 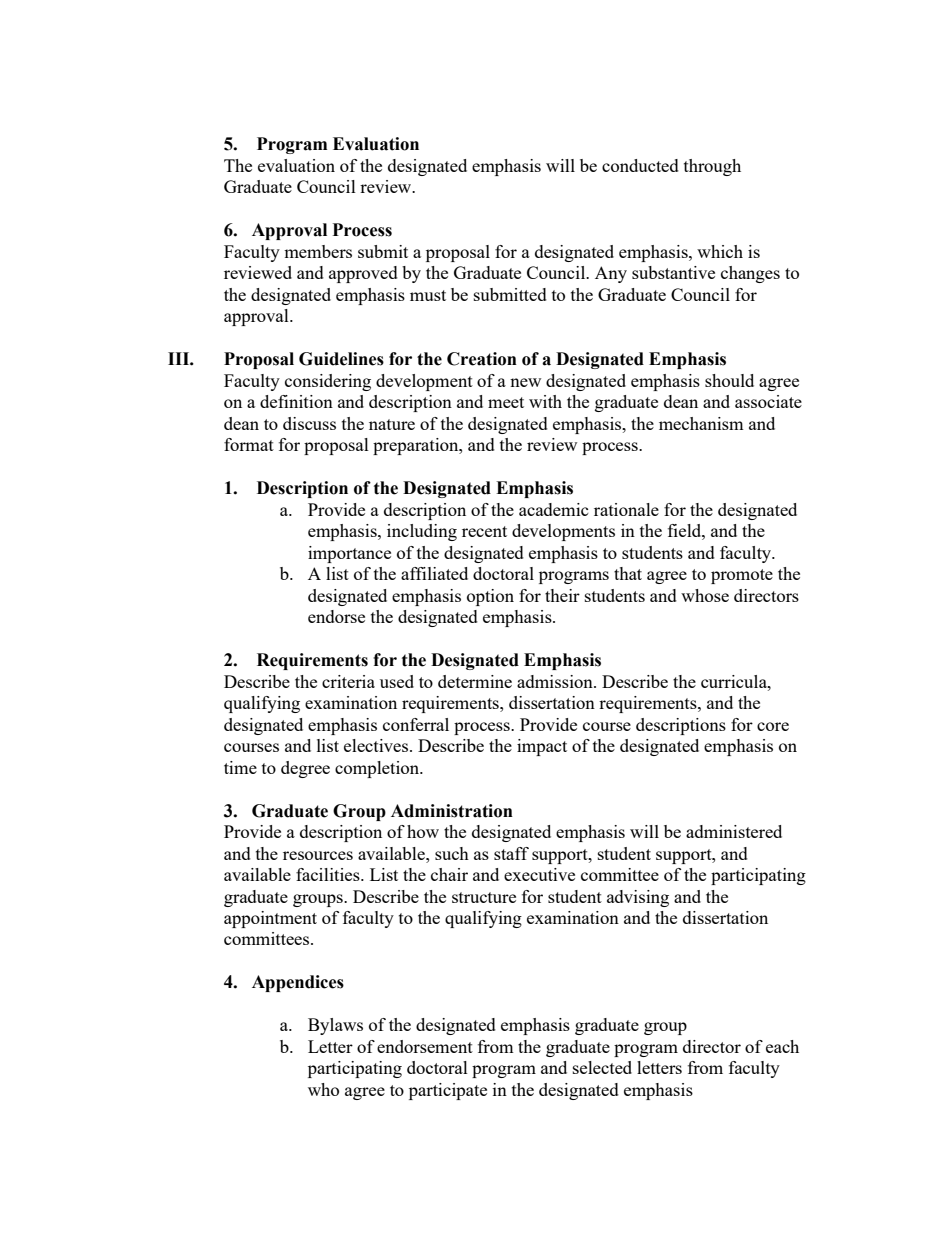 What do you see at coordinates (734, 831) in the page?
I see `administered` at bounding box center [734, 831].
